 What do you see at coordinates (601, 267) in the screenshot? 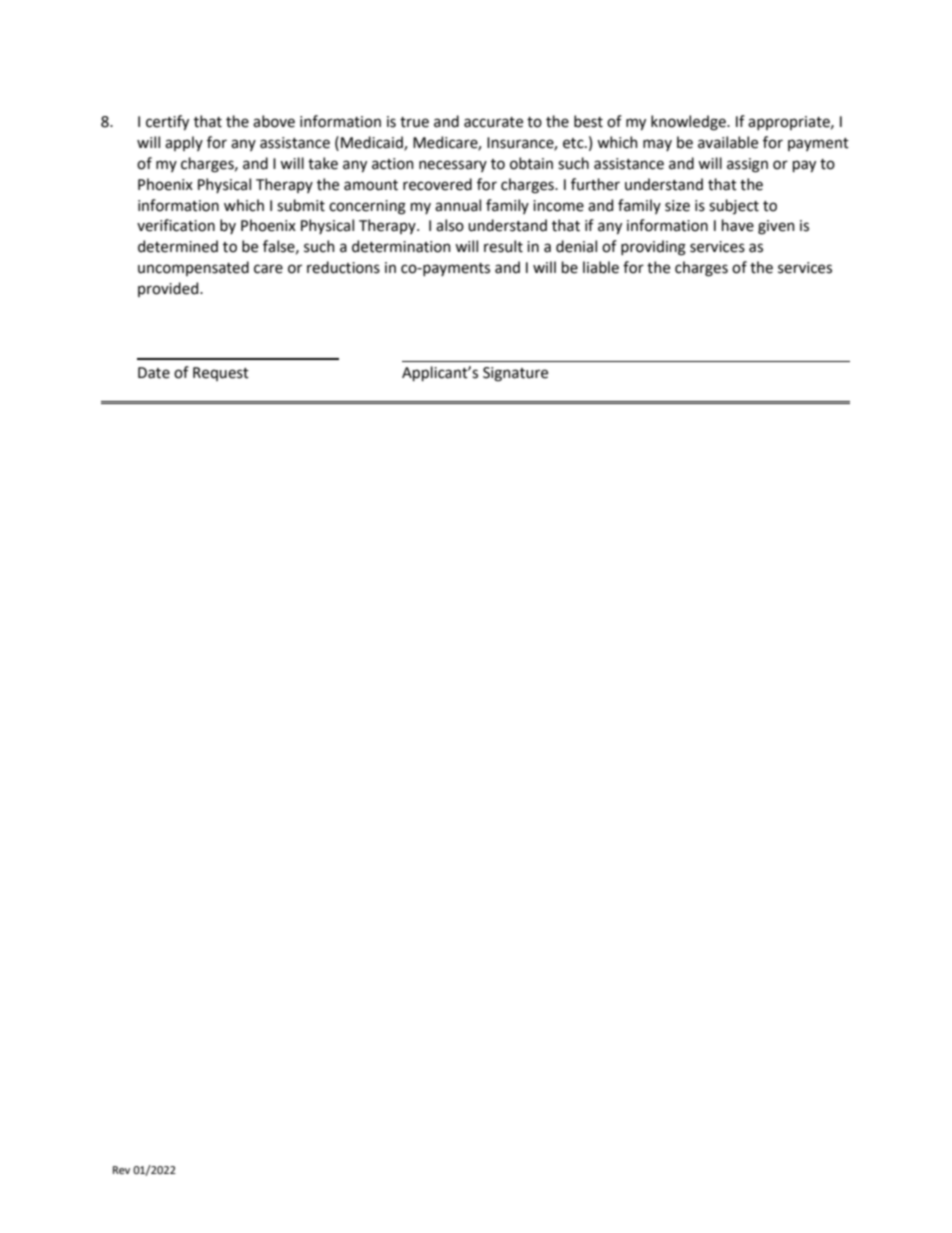
I see `liable` at bounding box center [601, 267].
